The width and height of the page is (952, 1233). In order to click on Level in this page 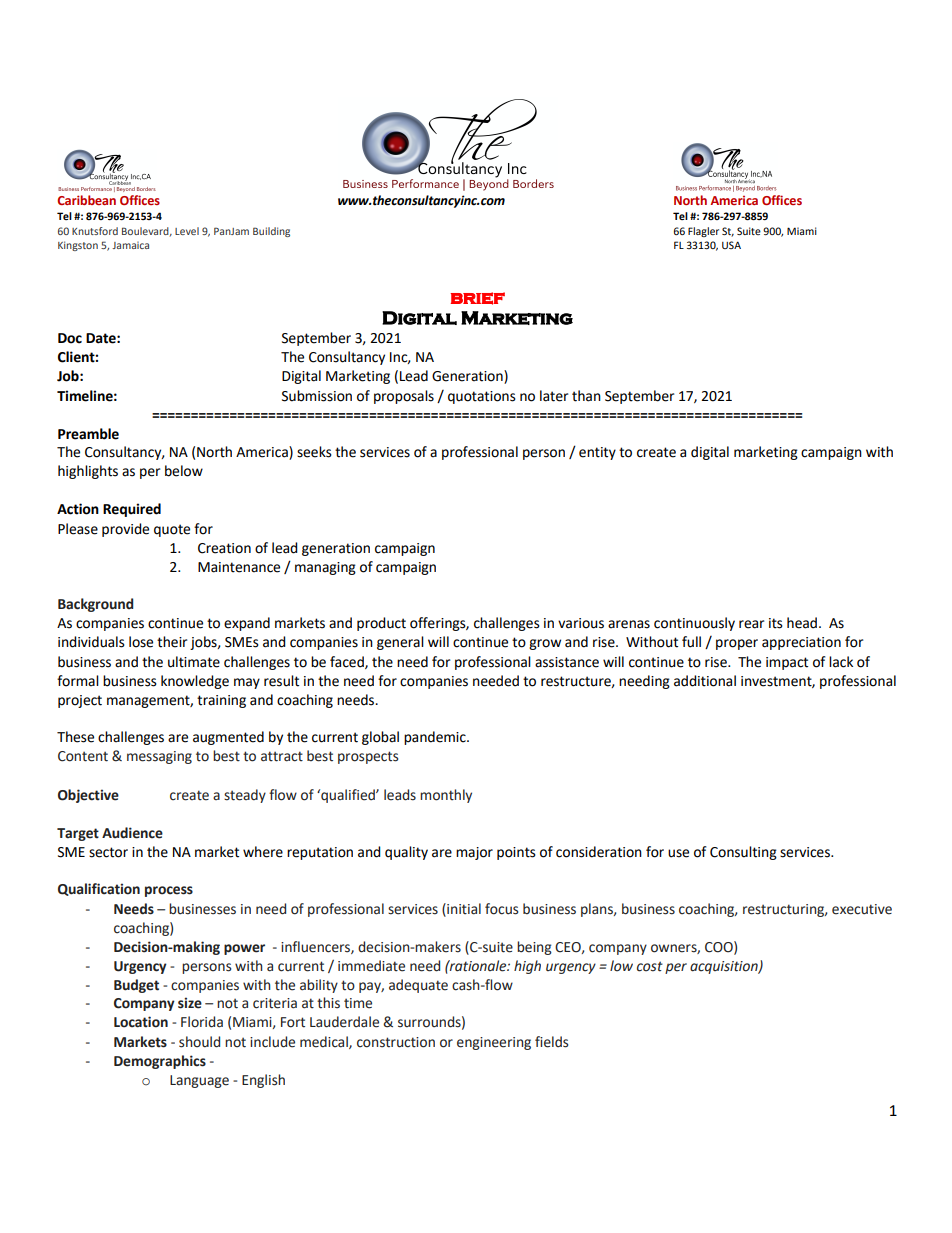, I will do `click(187, 231)`.
